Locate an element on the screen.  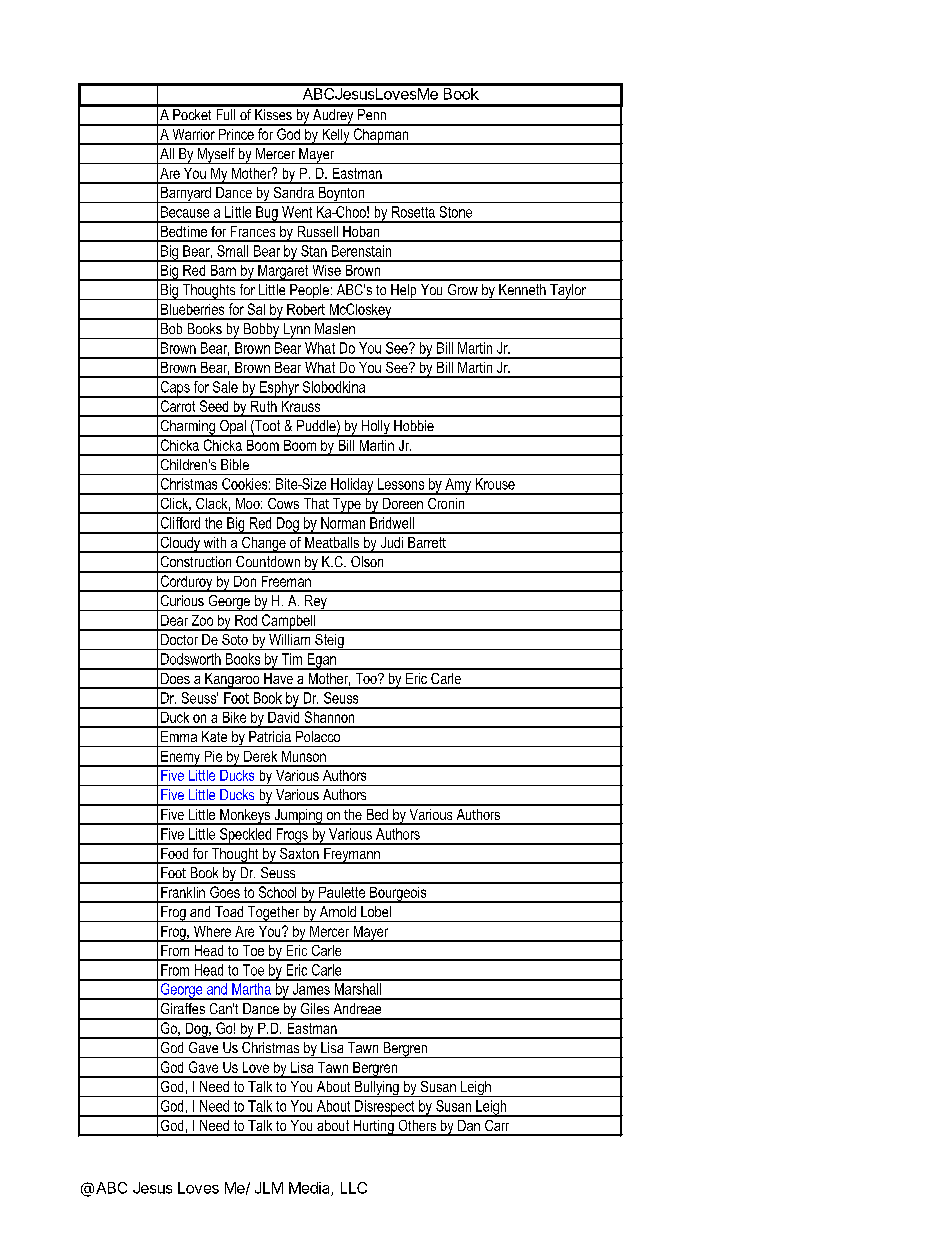
LLC is located at coordinates (354, 1188).
